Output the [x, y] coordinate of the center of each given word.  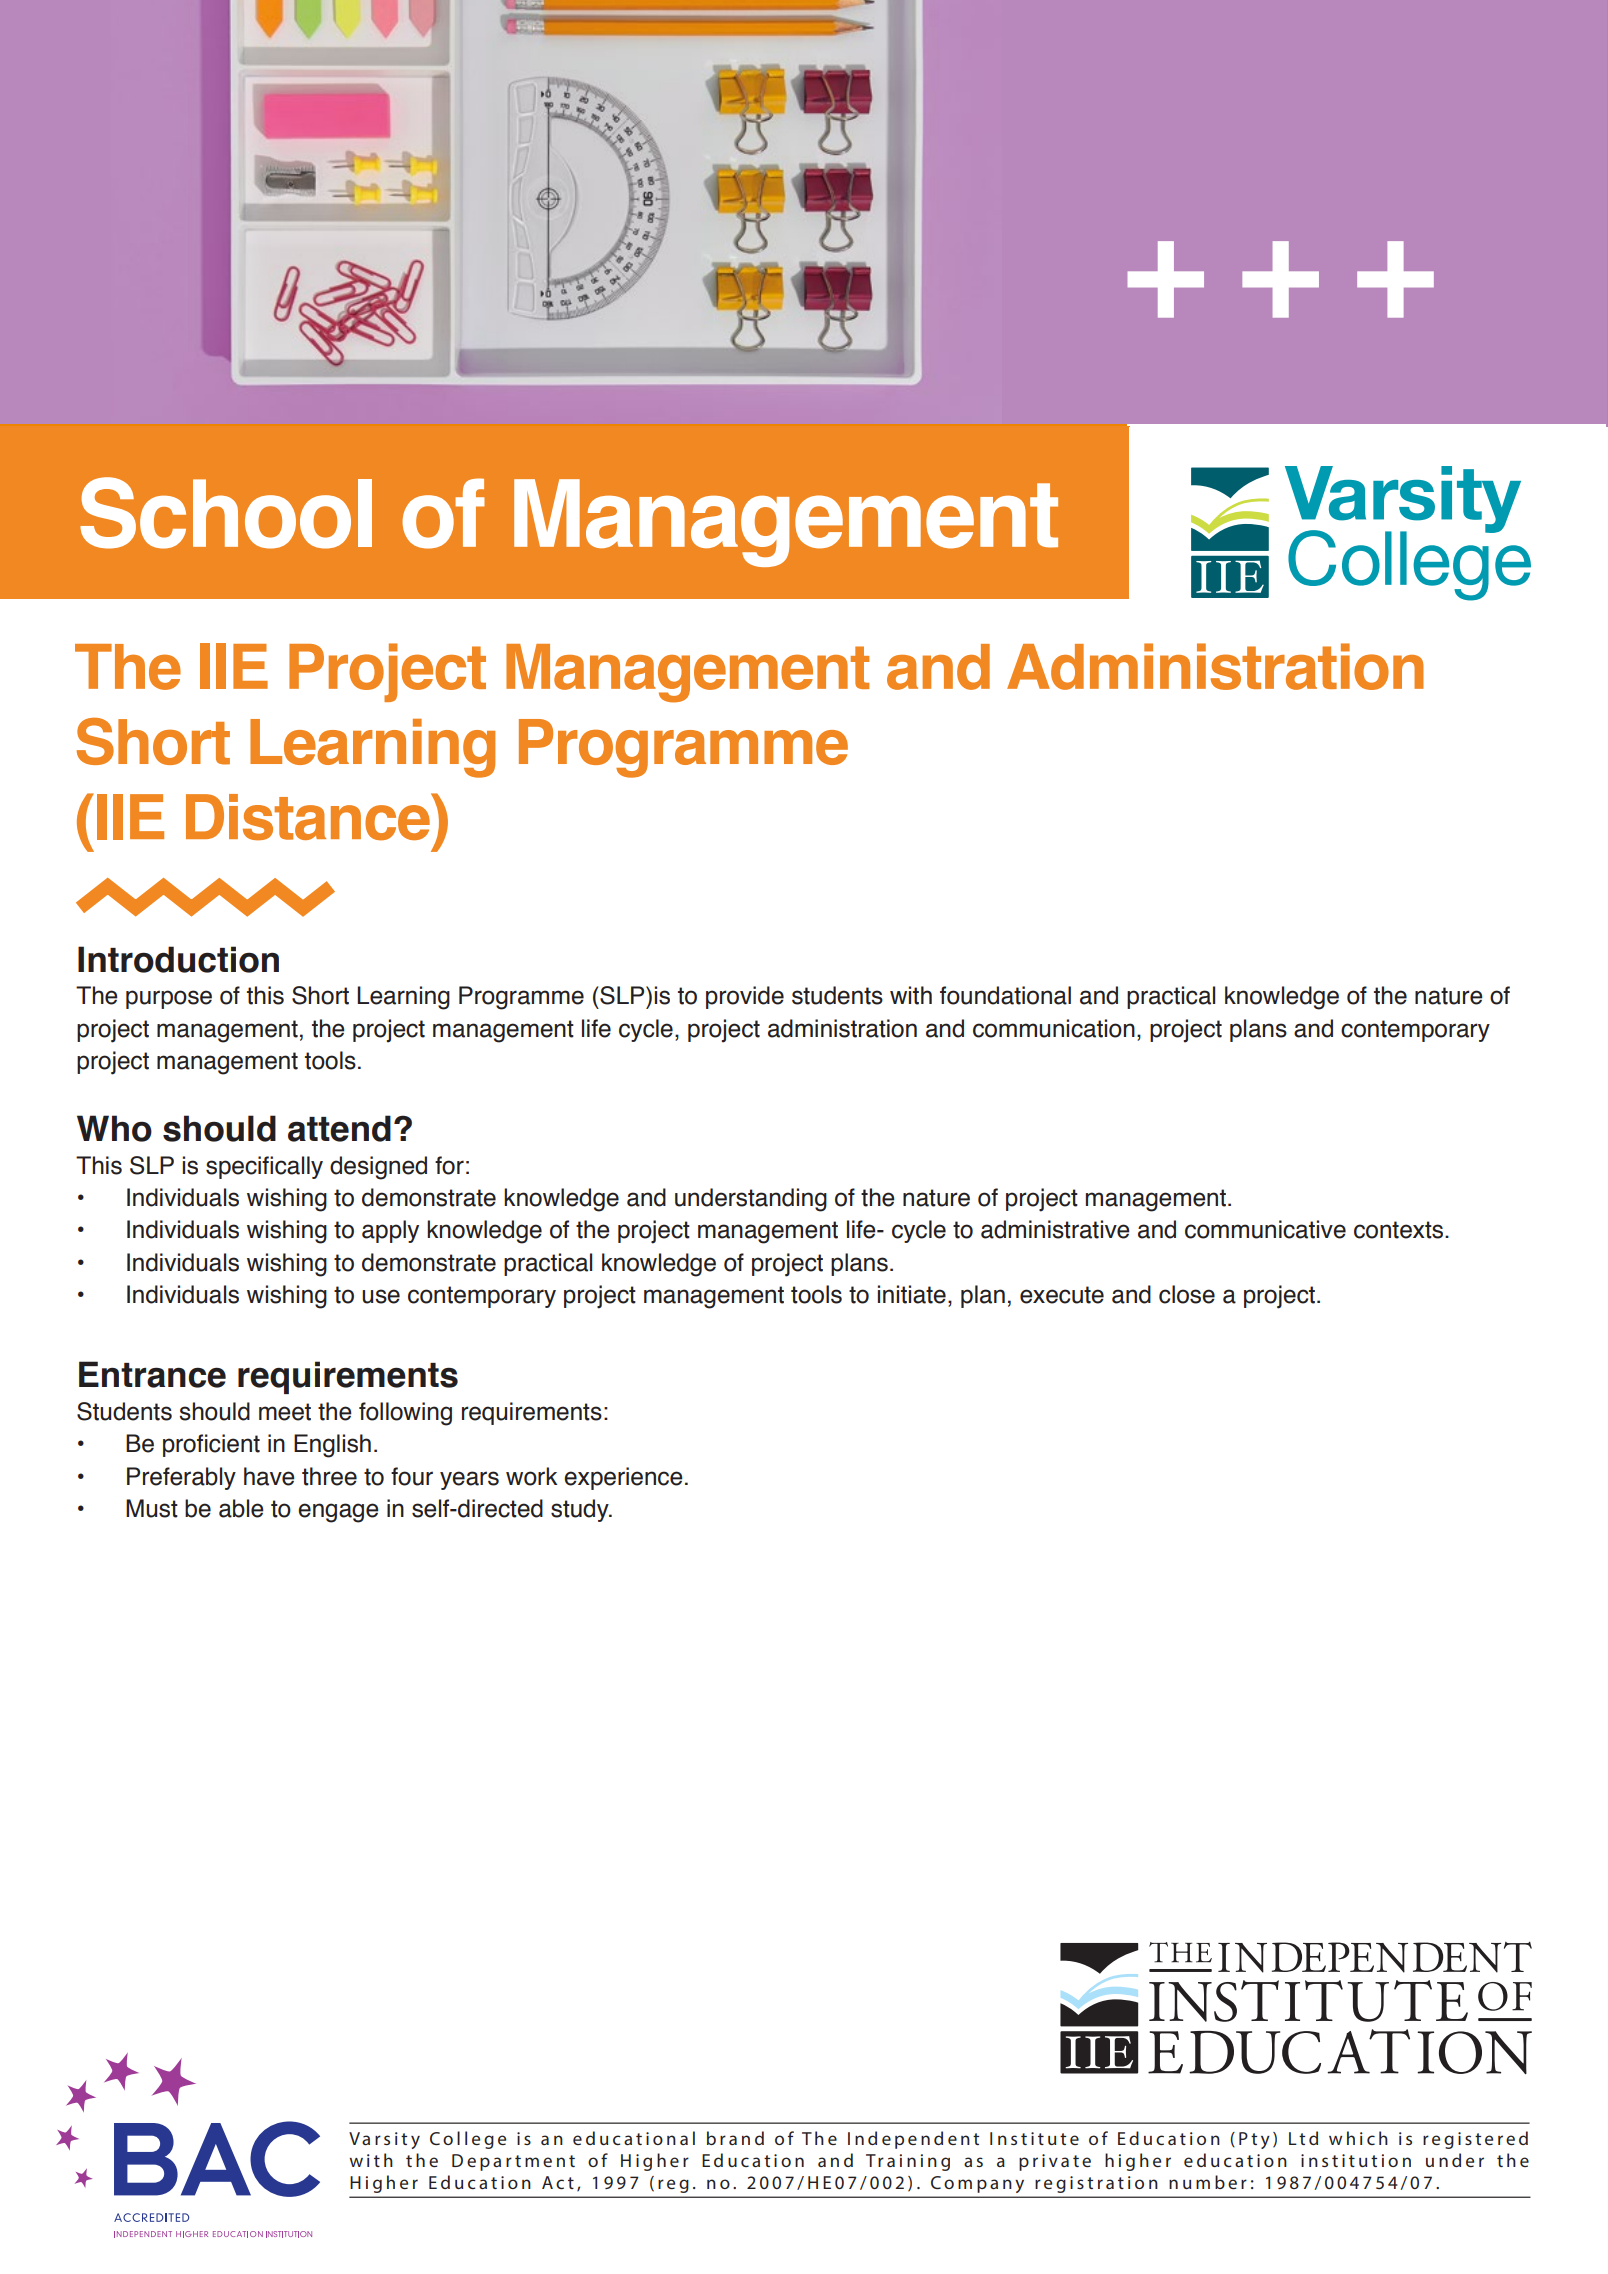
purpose [169, 999]
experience [623, 1478]
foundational [1005, 995]
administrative [1055, 1229]
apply [390, 1231]
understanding [751, 1200]
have [269, 1476]
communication [1054, 1028]
